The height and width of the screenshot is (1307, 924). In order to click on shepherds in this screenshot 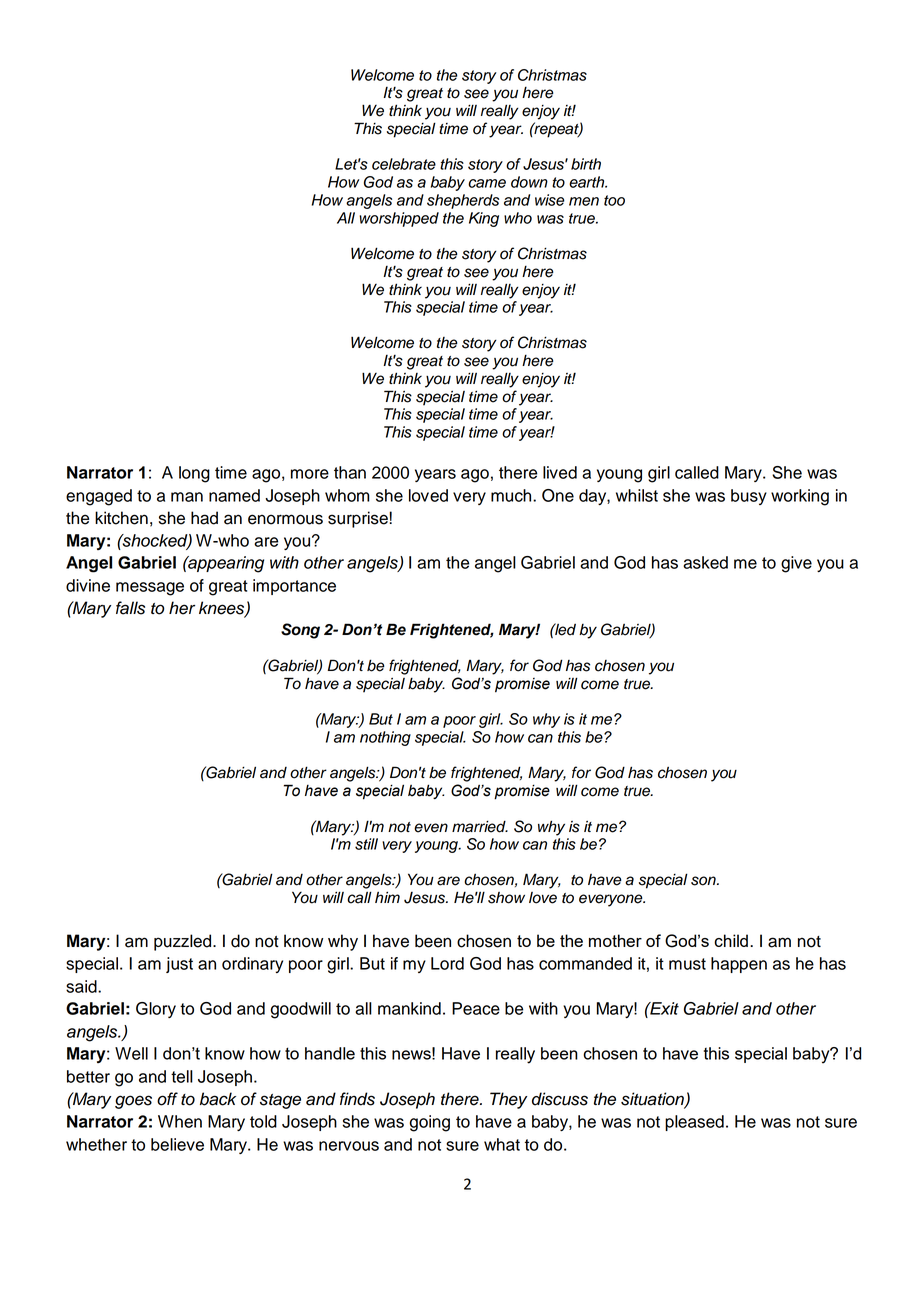, I will do `click(463, 201)`.
